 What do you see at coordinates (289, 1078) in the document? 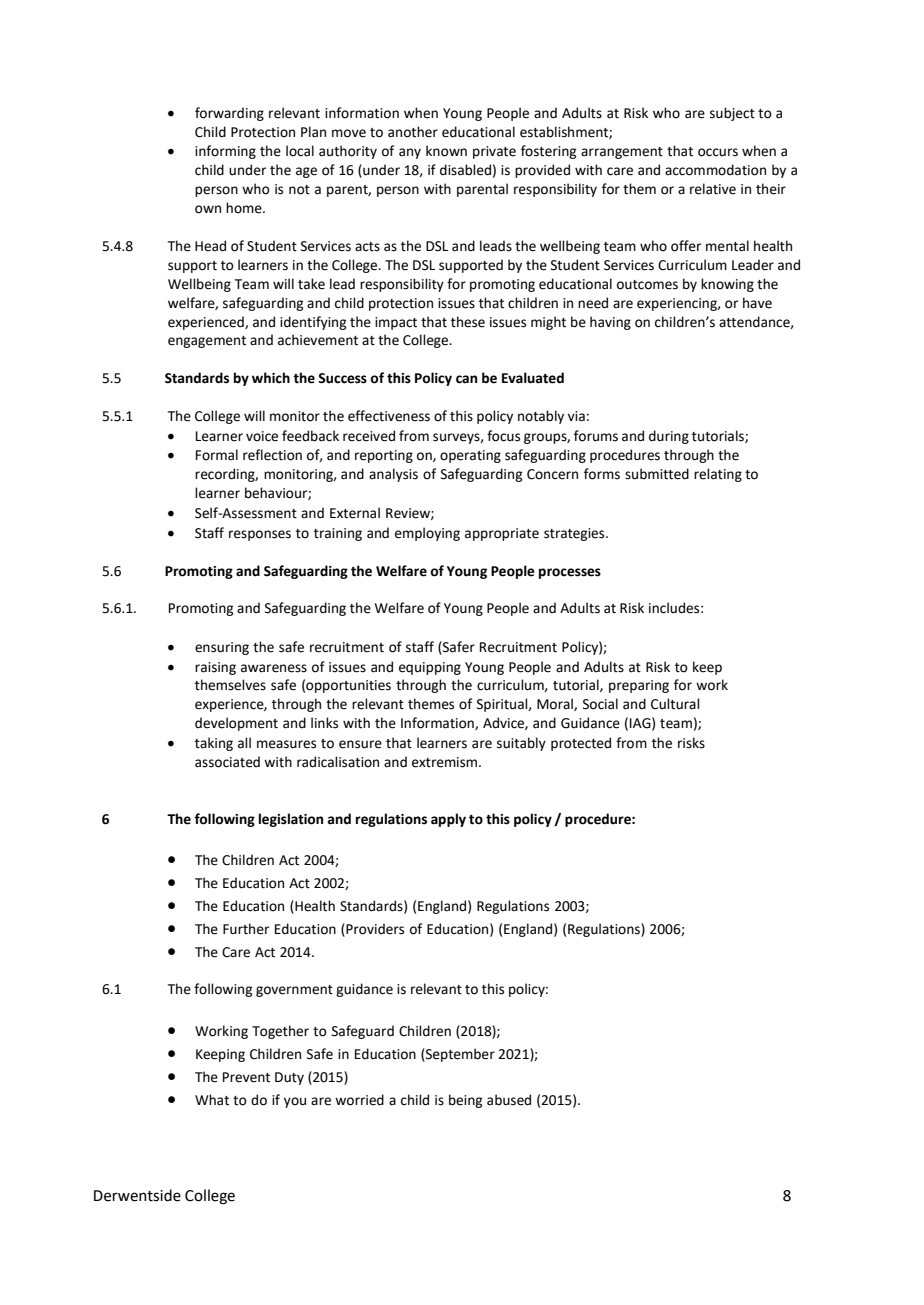
I see `Duty` at bounding box center [289, 1078].
